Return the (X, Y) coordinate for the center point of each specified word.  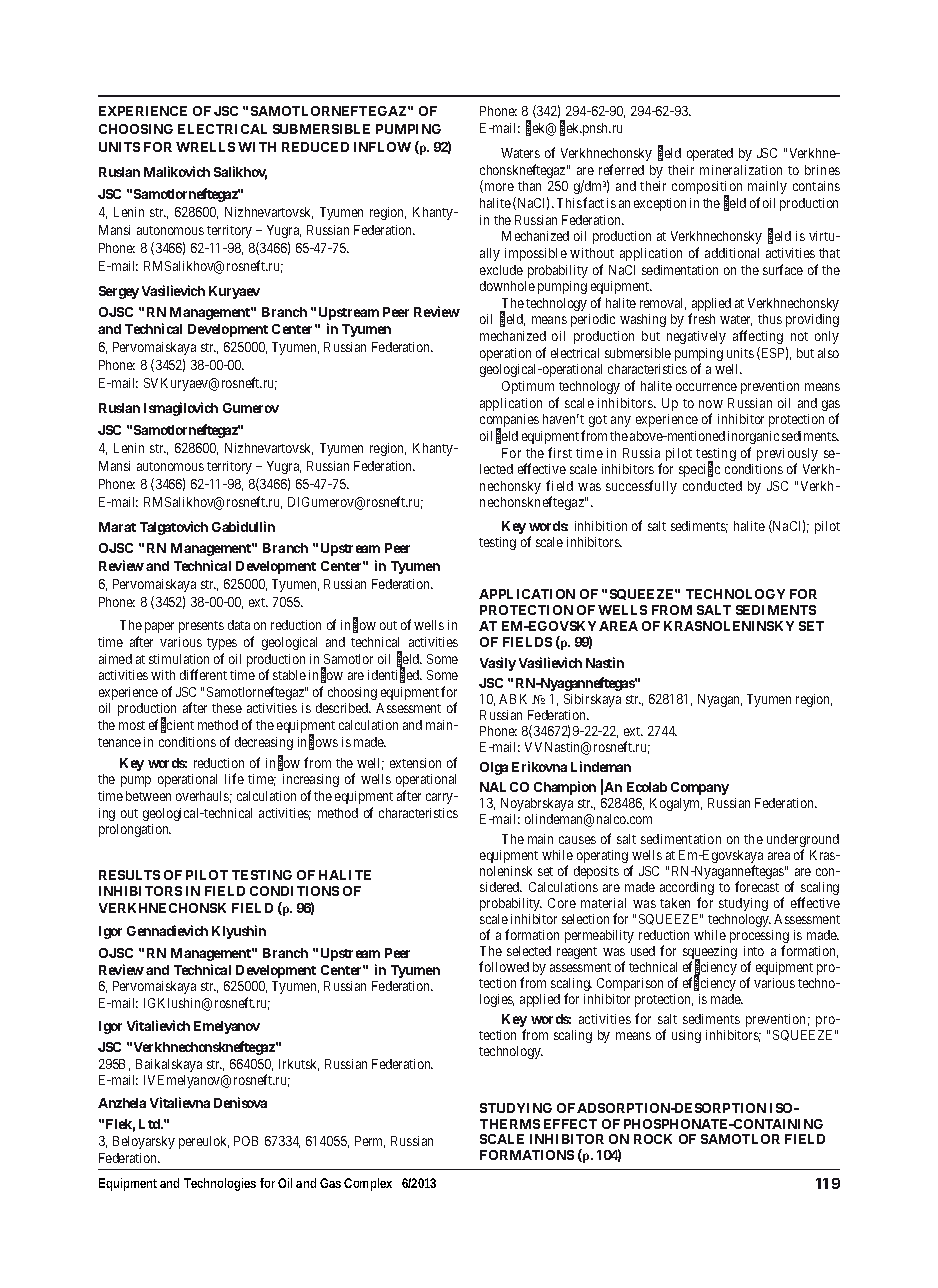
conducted (712, 486)
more (498, 188)
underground (803, 842)
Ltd (151, 1124)
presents (201, 627)
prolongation (135, 830)
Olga (494, 768)
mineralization (741, 170)
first (560, 452)
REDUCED (315, 147)
